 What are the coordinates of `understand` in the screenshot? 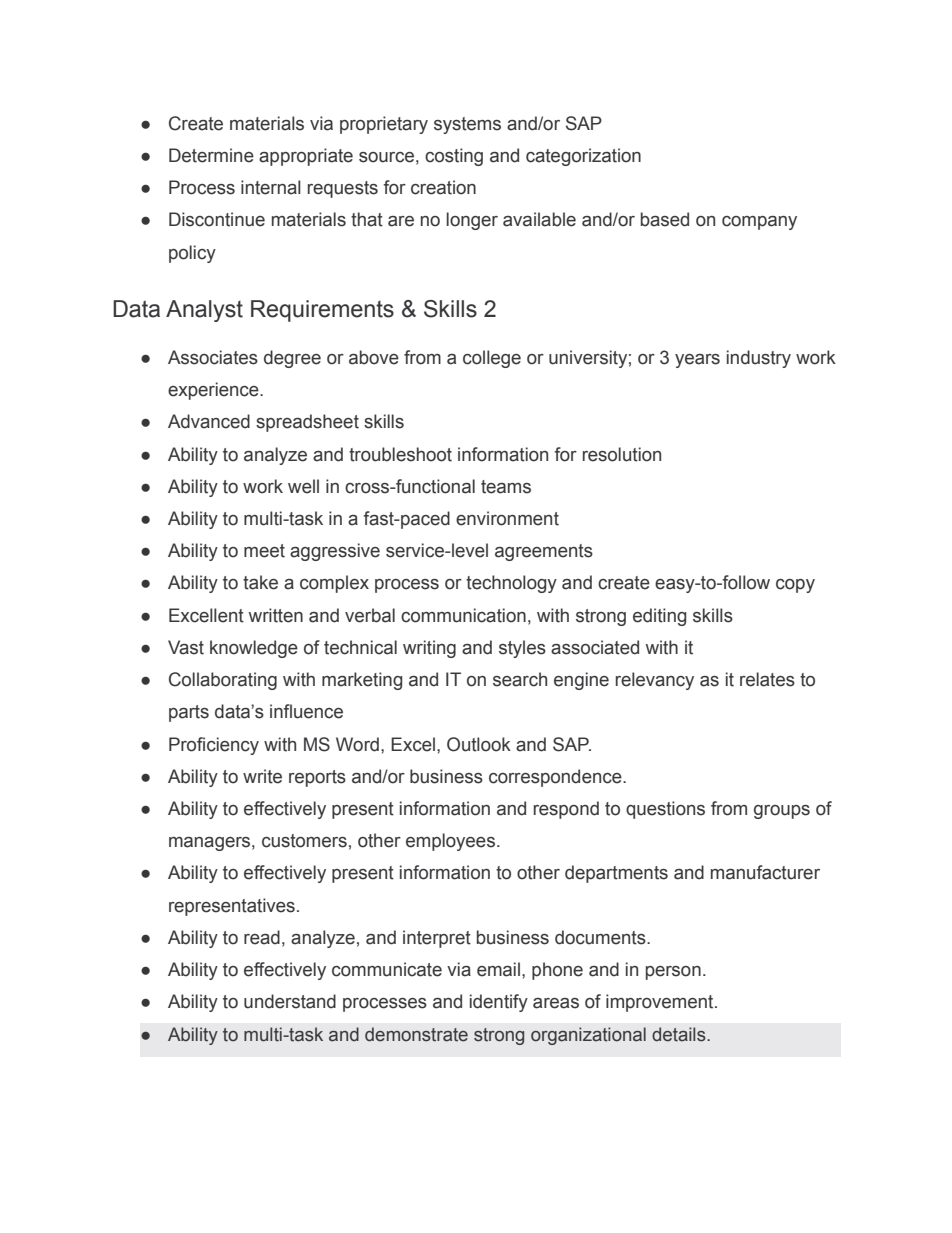 It's located at (290, 1001).
